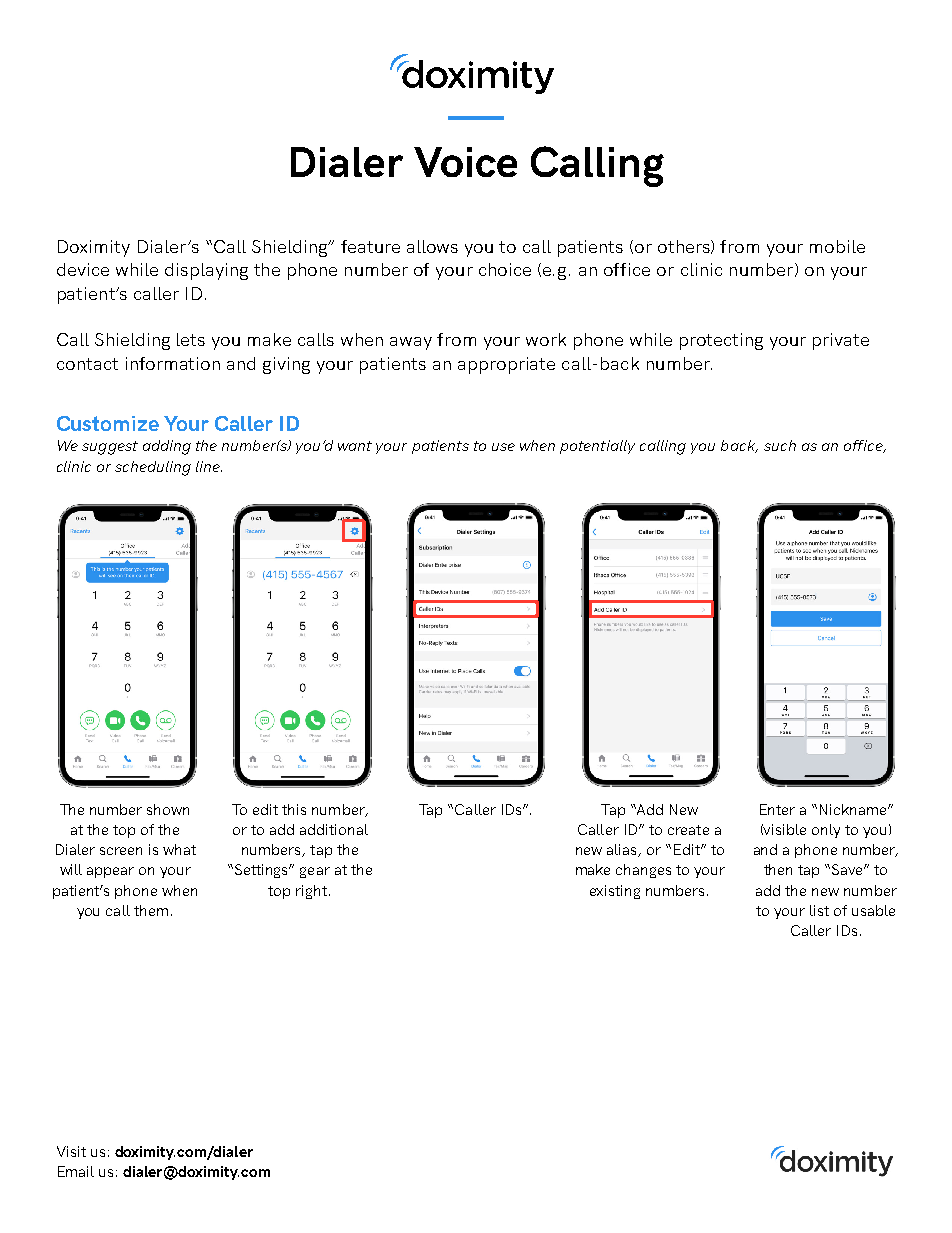 The height and width of the screenshot is (1233, 952). Describe the element at coordinates (777, 809) in the screenshot. I see `Enter` at that location.
